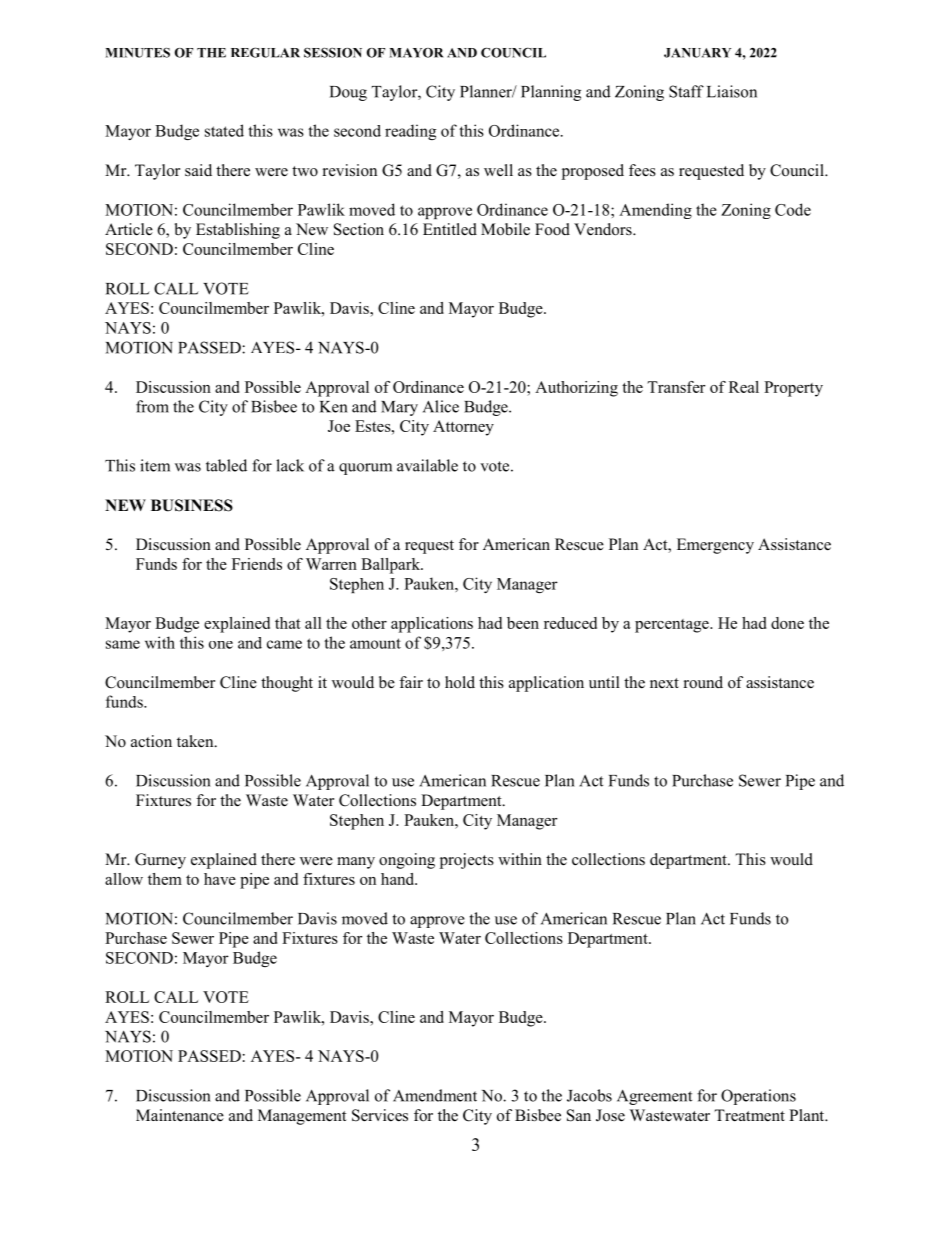 This image has width=952, height=1233. What do you see at coordinates (703, 682) in the image?
I see `round` at bounding box center [703, 682].
